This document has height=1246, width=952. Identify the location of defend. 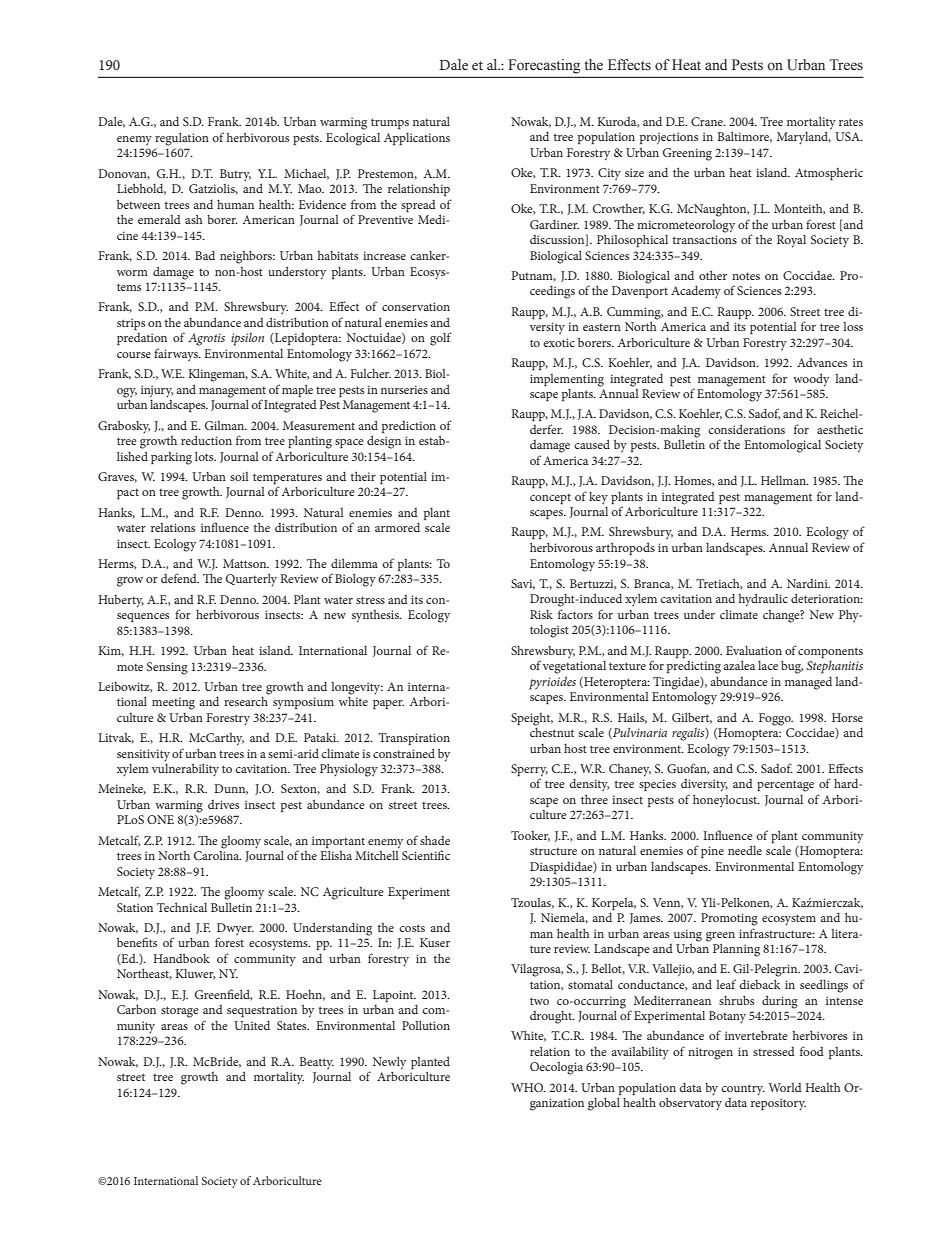
(180, 578).
